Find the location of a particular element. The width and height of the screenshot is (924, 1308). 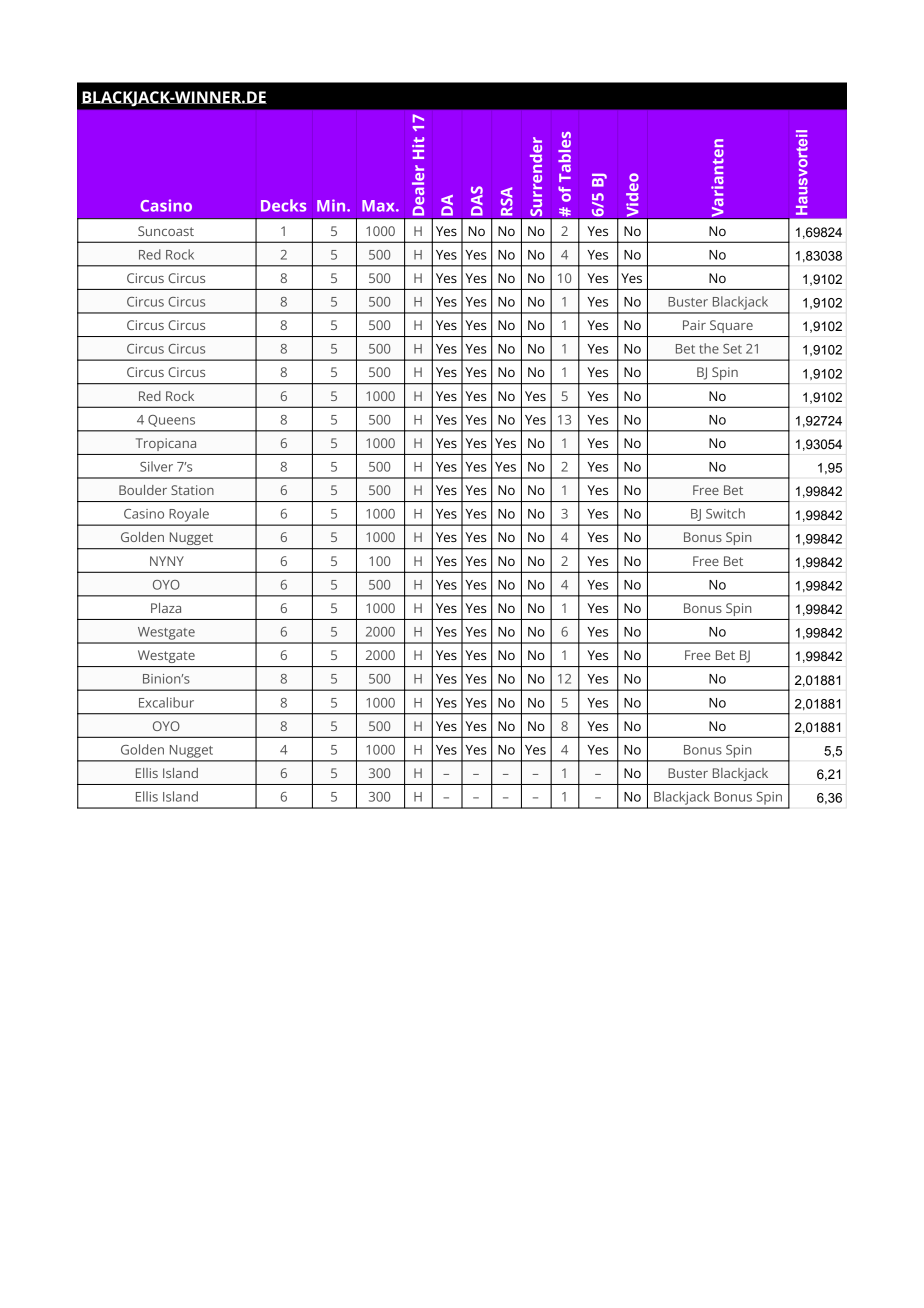

Excalibur is located at coordinates (166, 702).
